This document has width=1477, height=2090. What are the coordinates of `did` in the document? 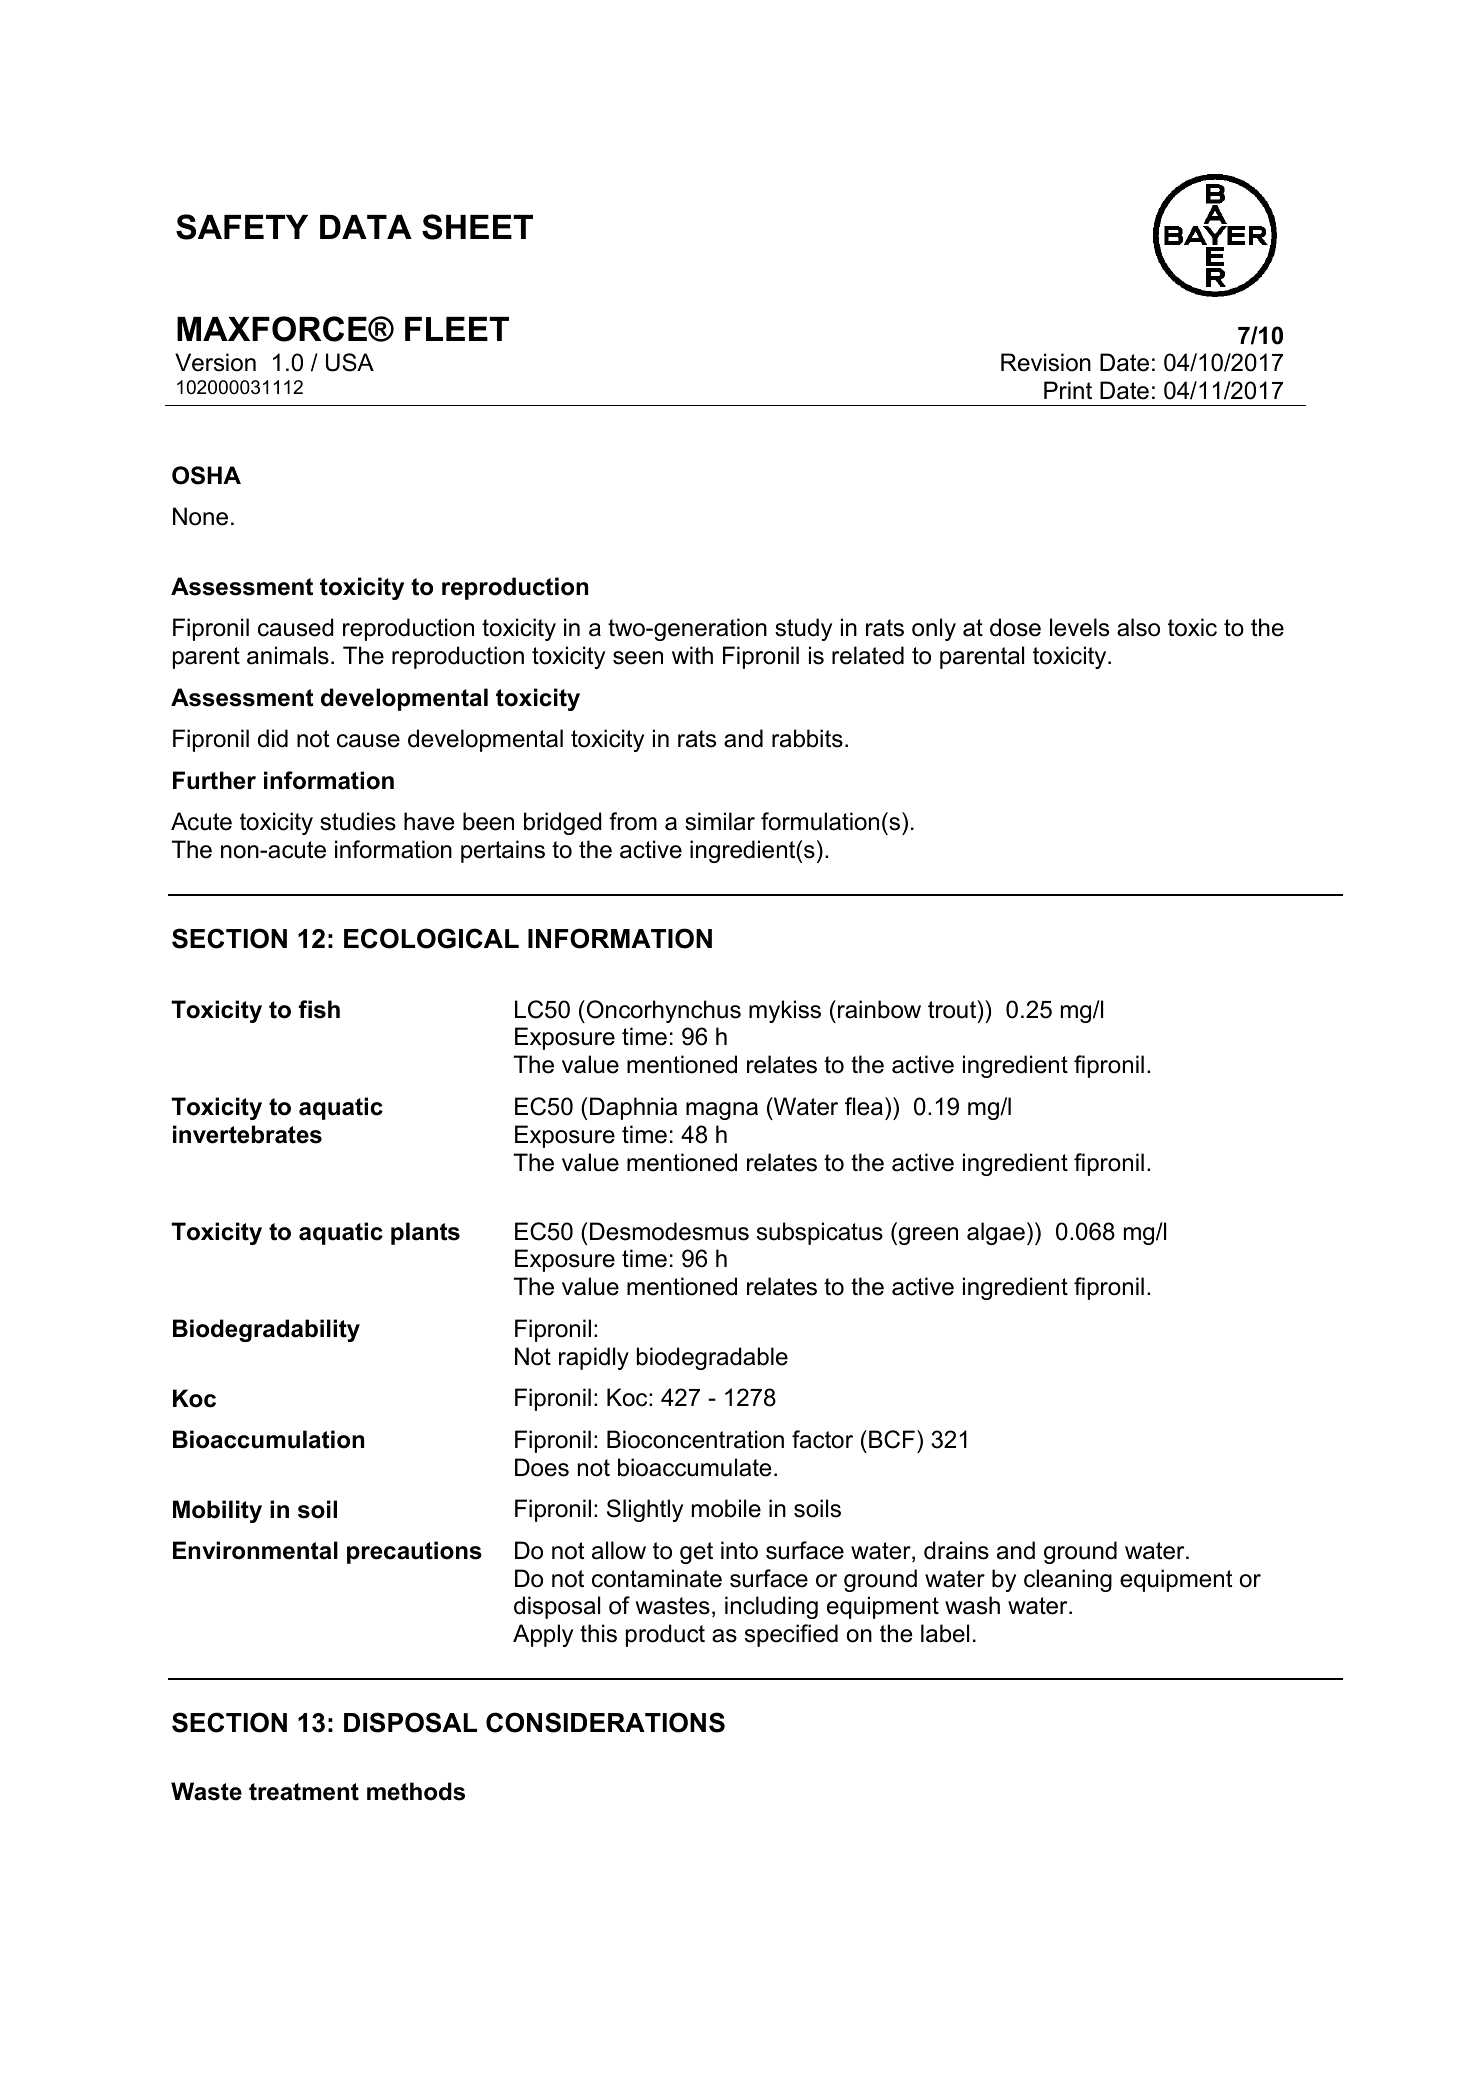 It's located at (273, 738).
